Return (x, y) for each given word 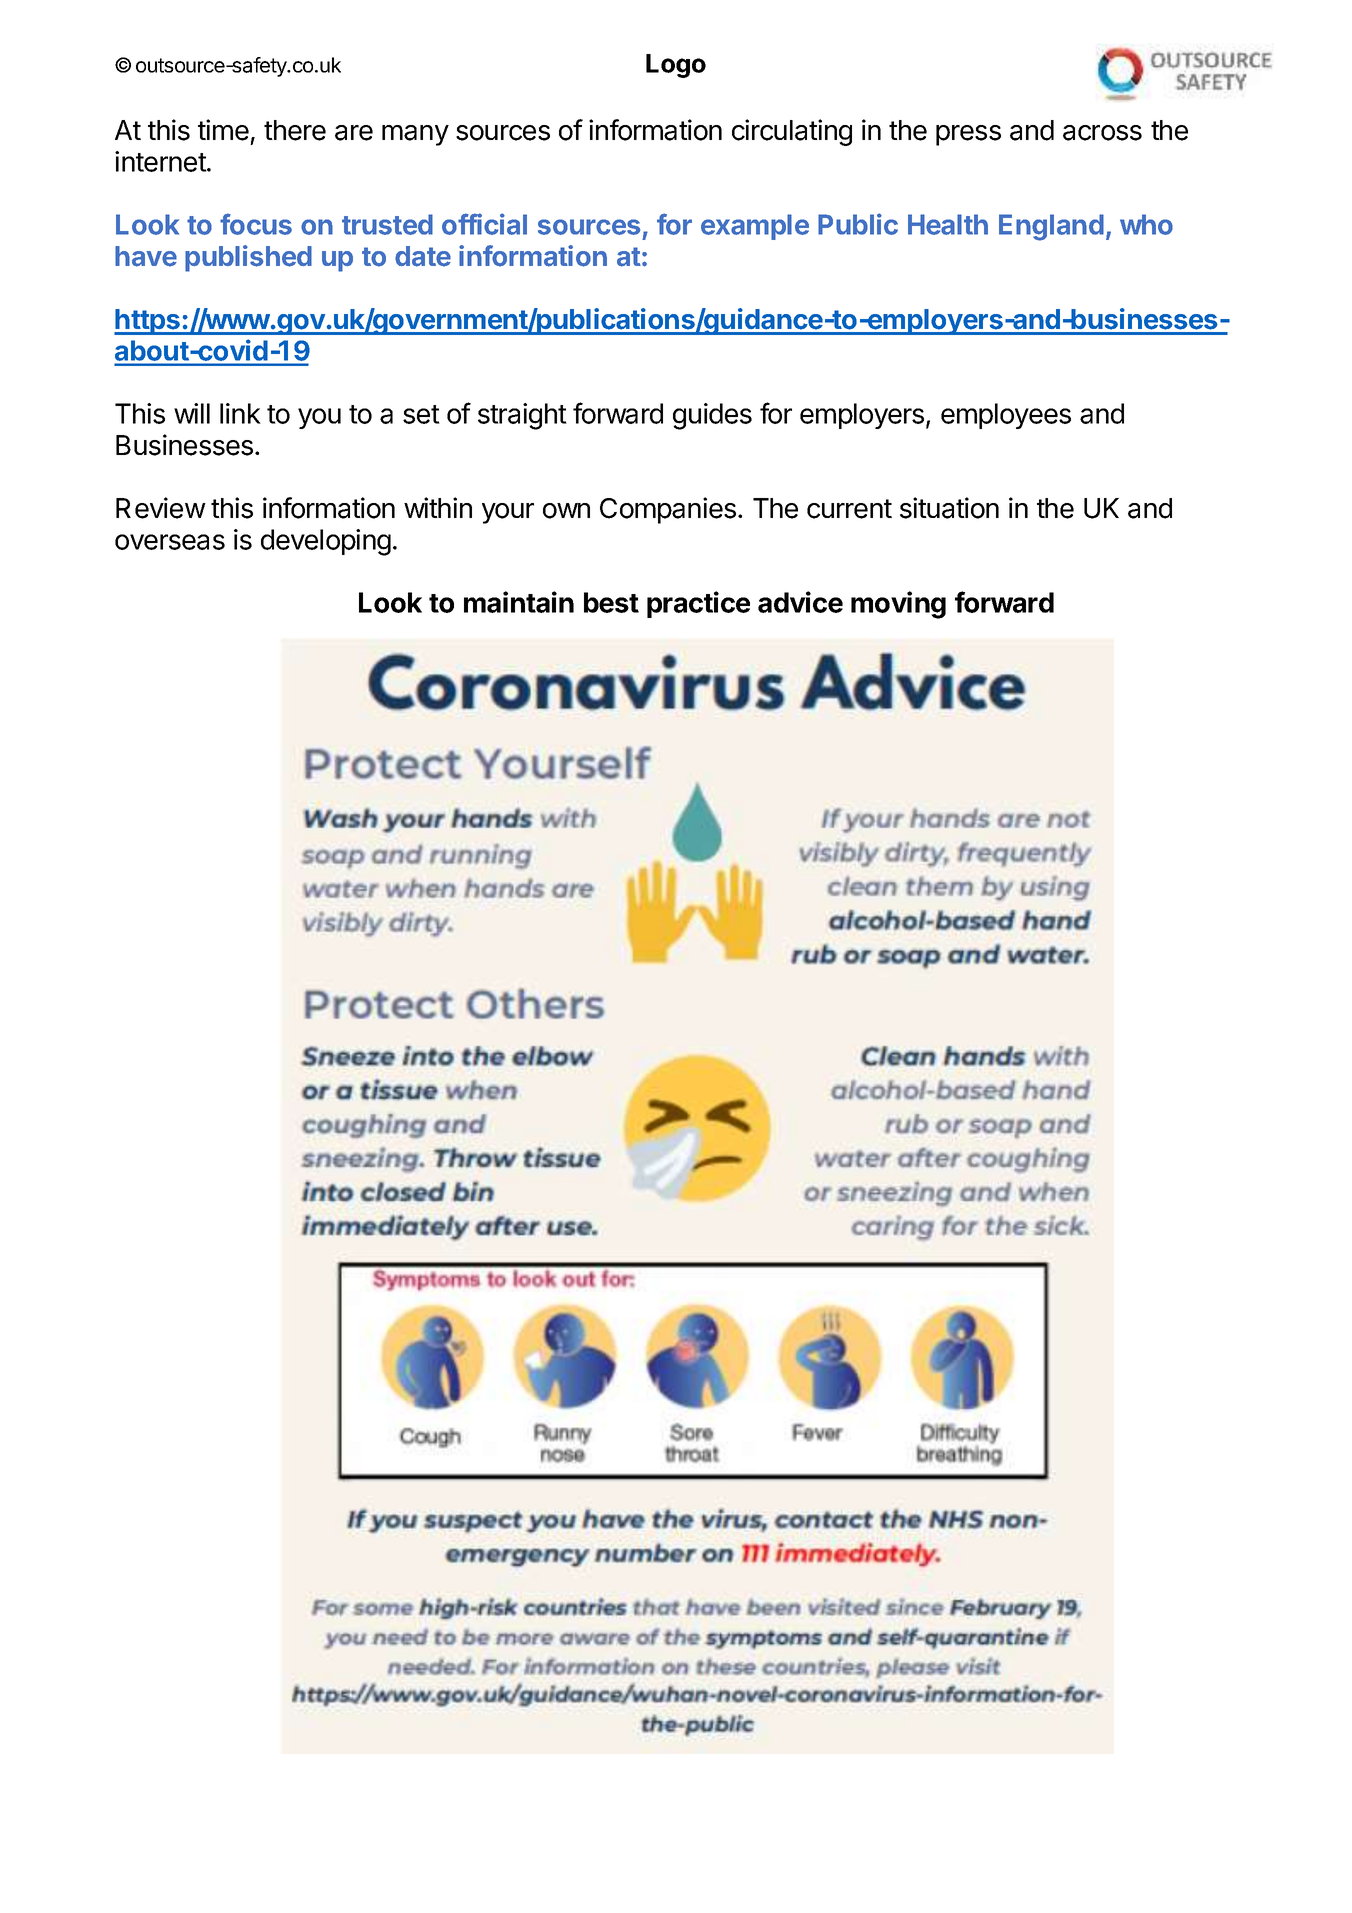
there (295, 130)
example (755, 227)
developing (326, 542)
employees (1006, 416)
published (248, 258)
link (240, 413)
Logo (676, 66)
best (611, 602)
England (1051, 227)
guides (712, 416)
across (1102, 133)
